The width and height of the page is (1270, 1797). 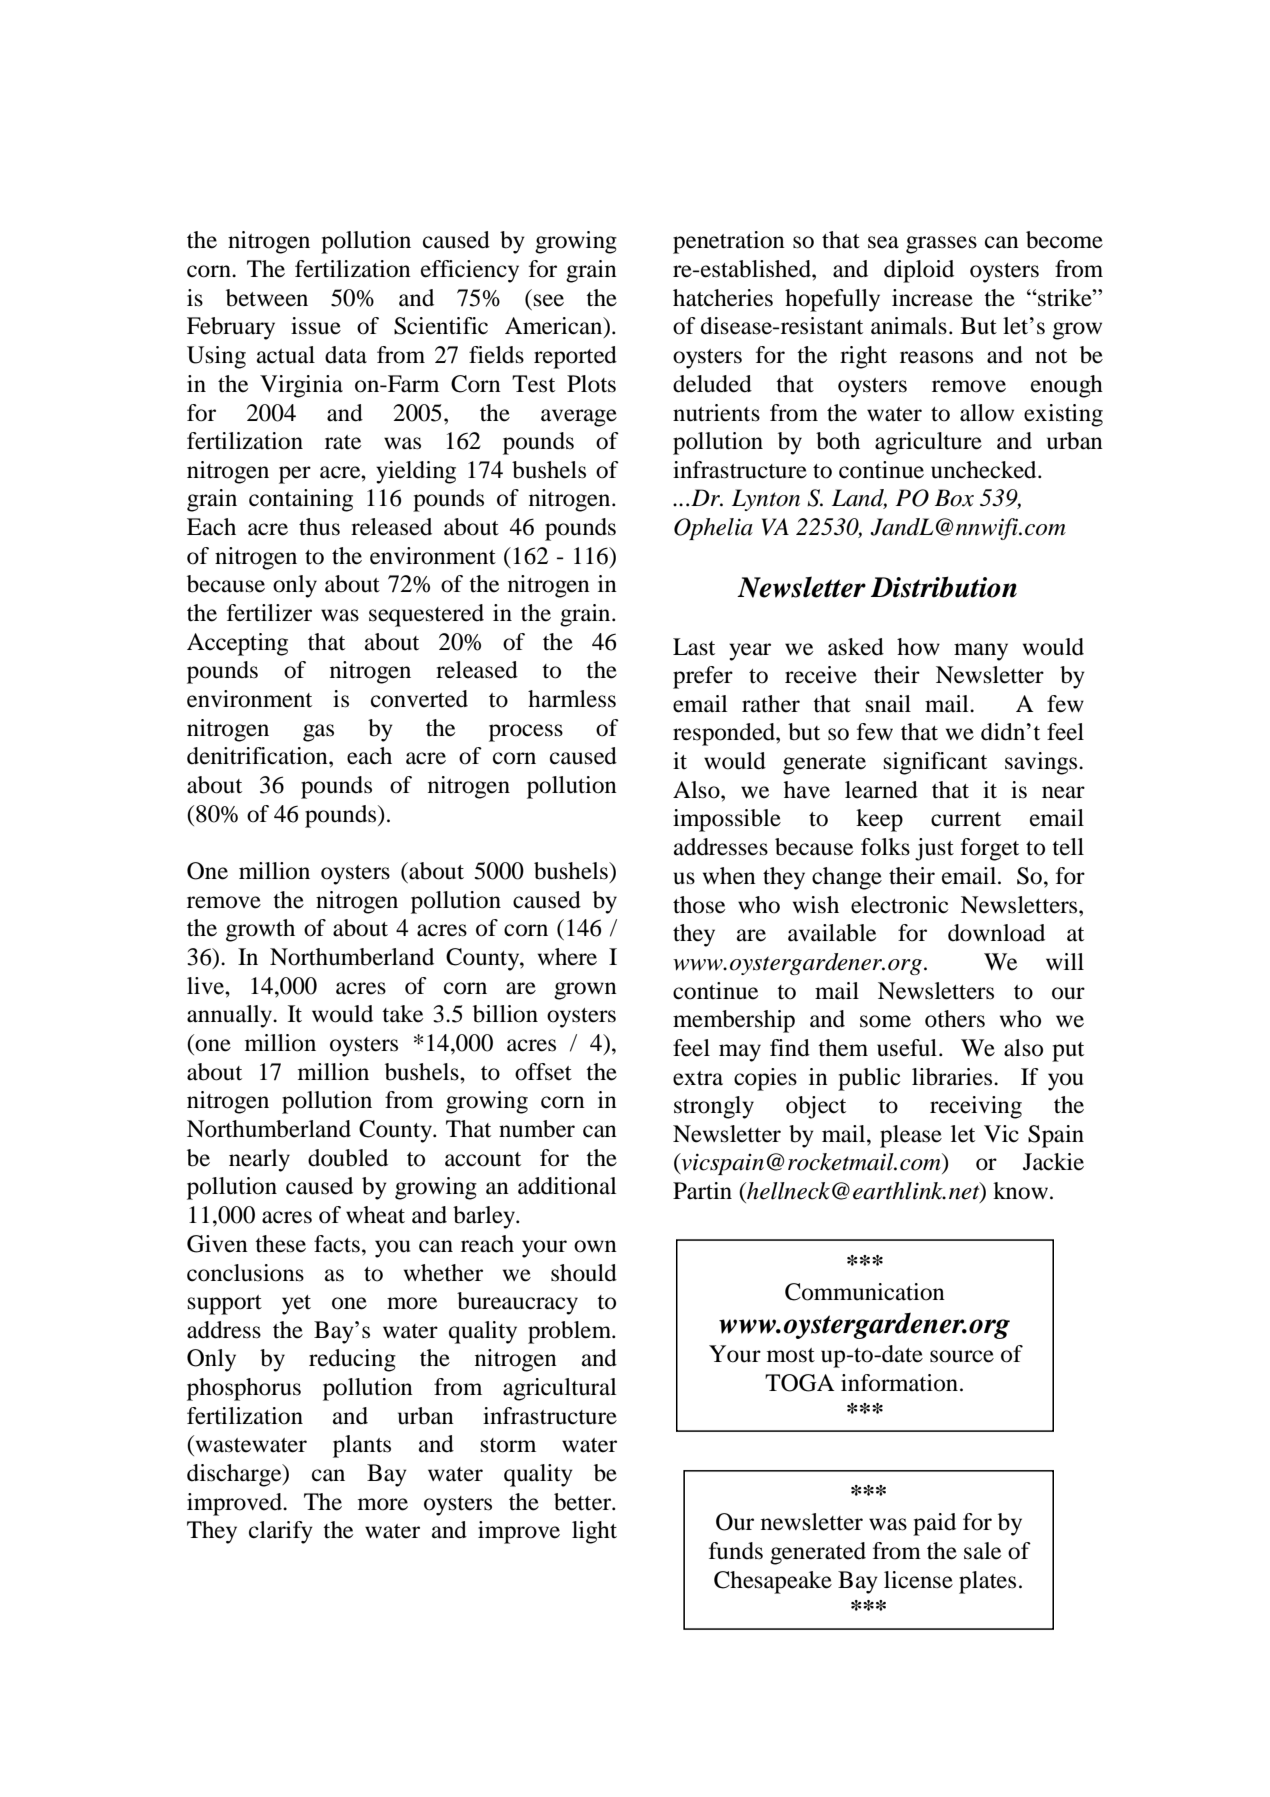 What do you see at coordinates (996, 933) in the page?
I see `download` at bounding box center [996, 933].
